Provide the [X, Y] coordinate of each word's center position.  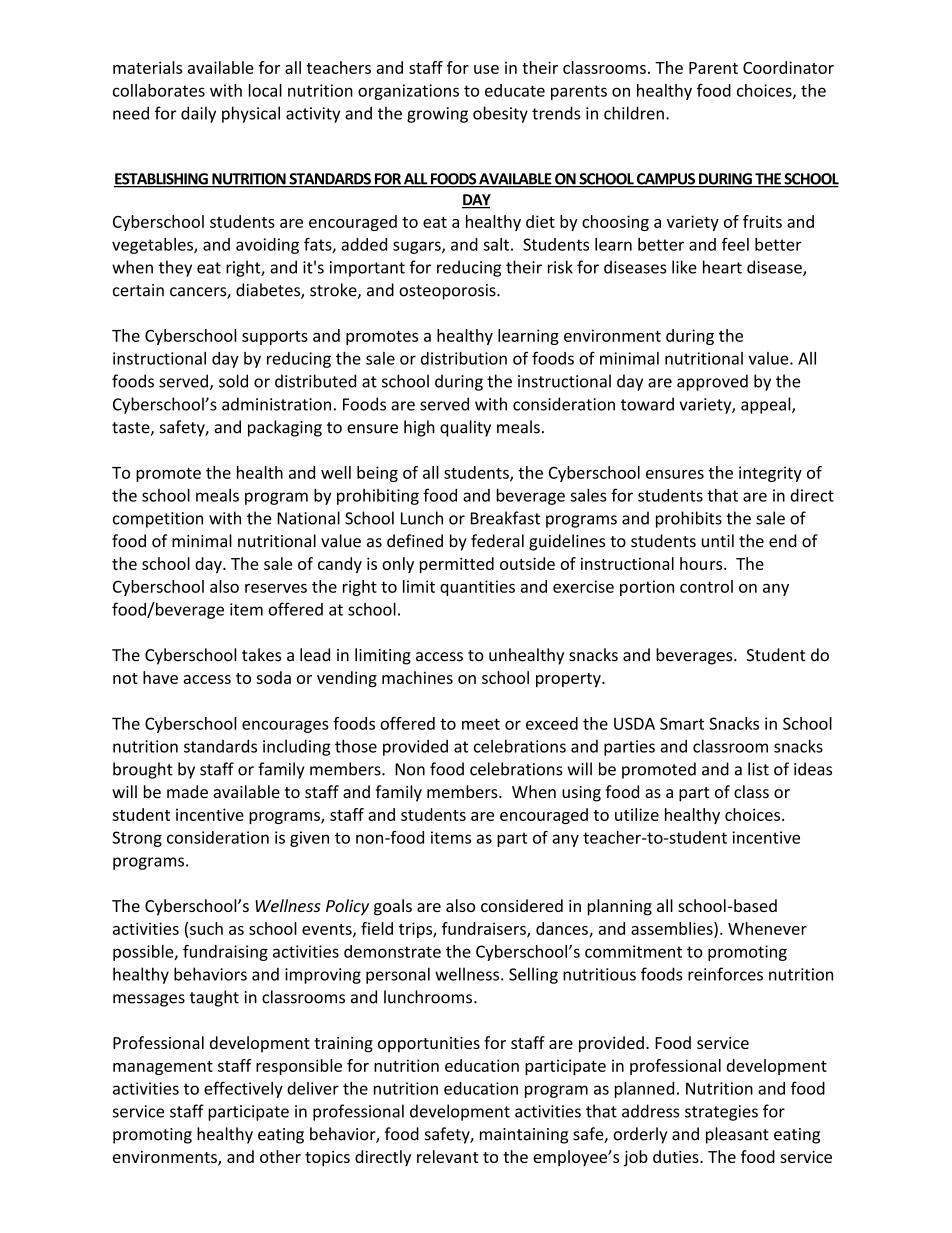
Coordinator [788, 67]
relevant [447, 1156]
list [758, 769]
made [187, 791]
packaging [285, 428]
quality [465, 428]
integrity [770, 474]
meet [481, 724]
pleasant [737, 1135]
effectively [243, 1089]
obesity [500, 114]
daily [198, 114]
